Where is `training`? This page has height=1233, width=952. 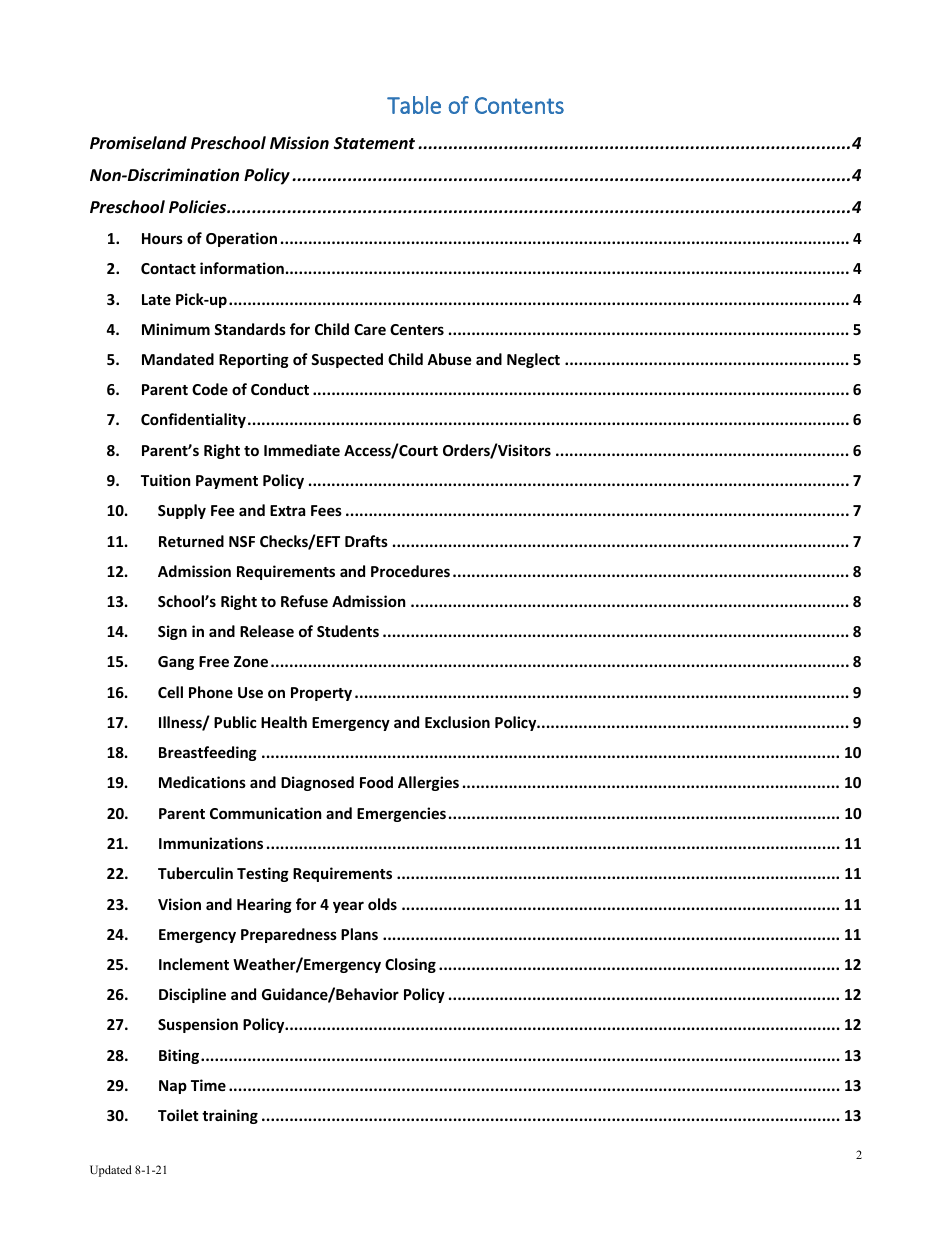
training is located at coordinates (230, 1116).
